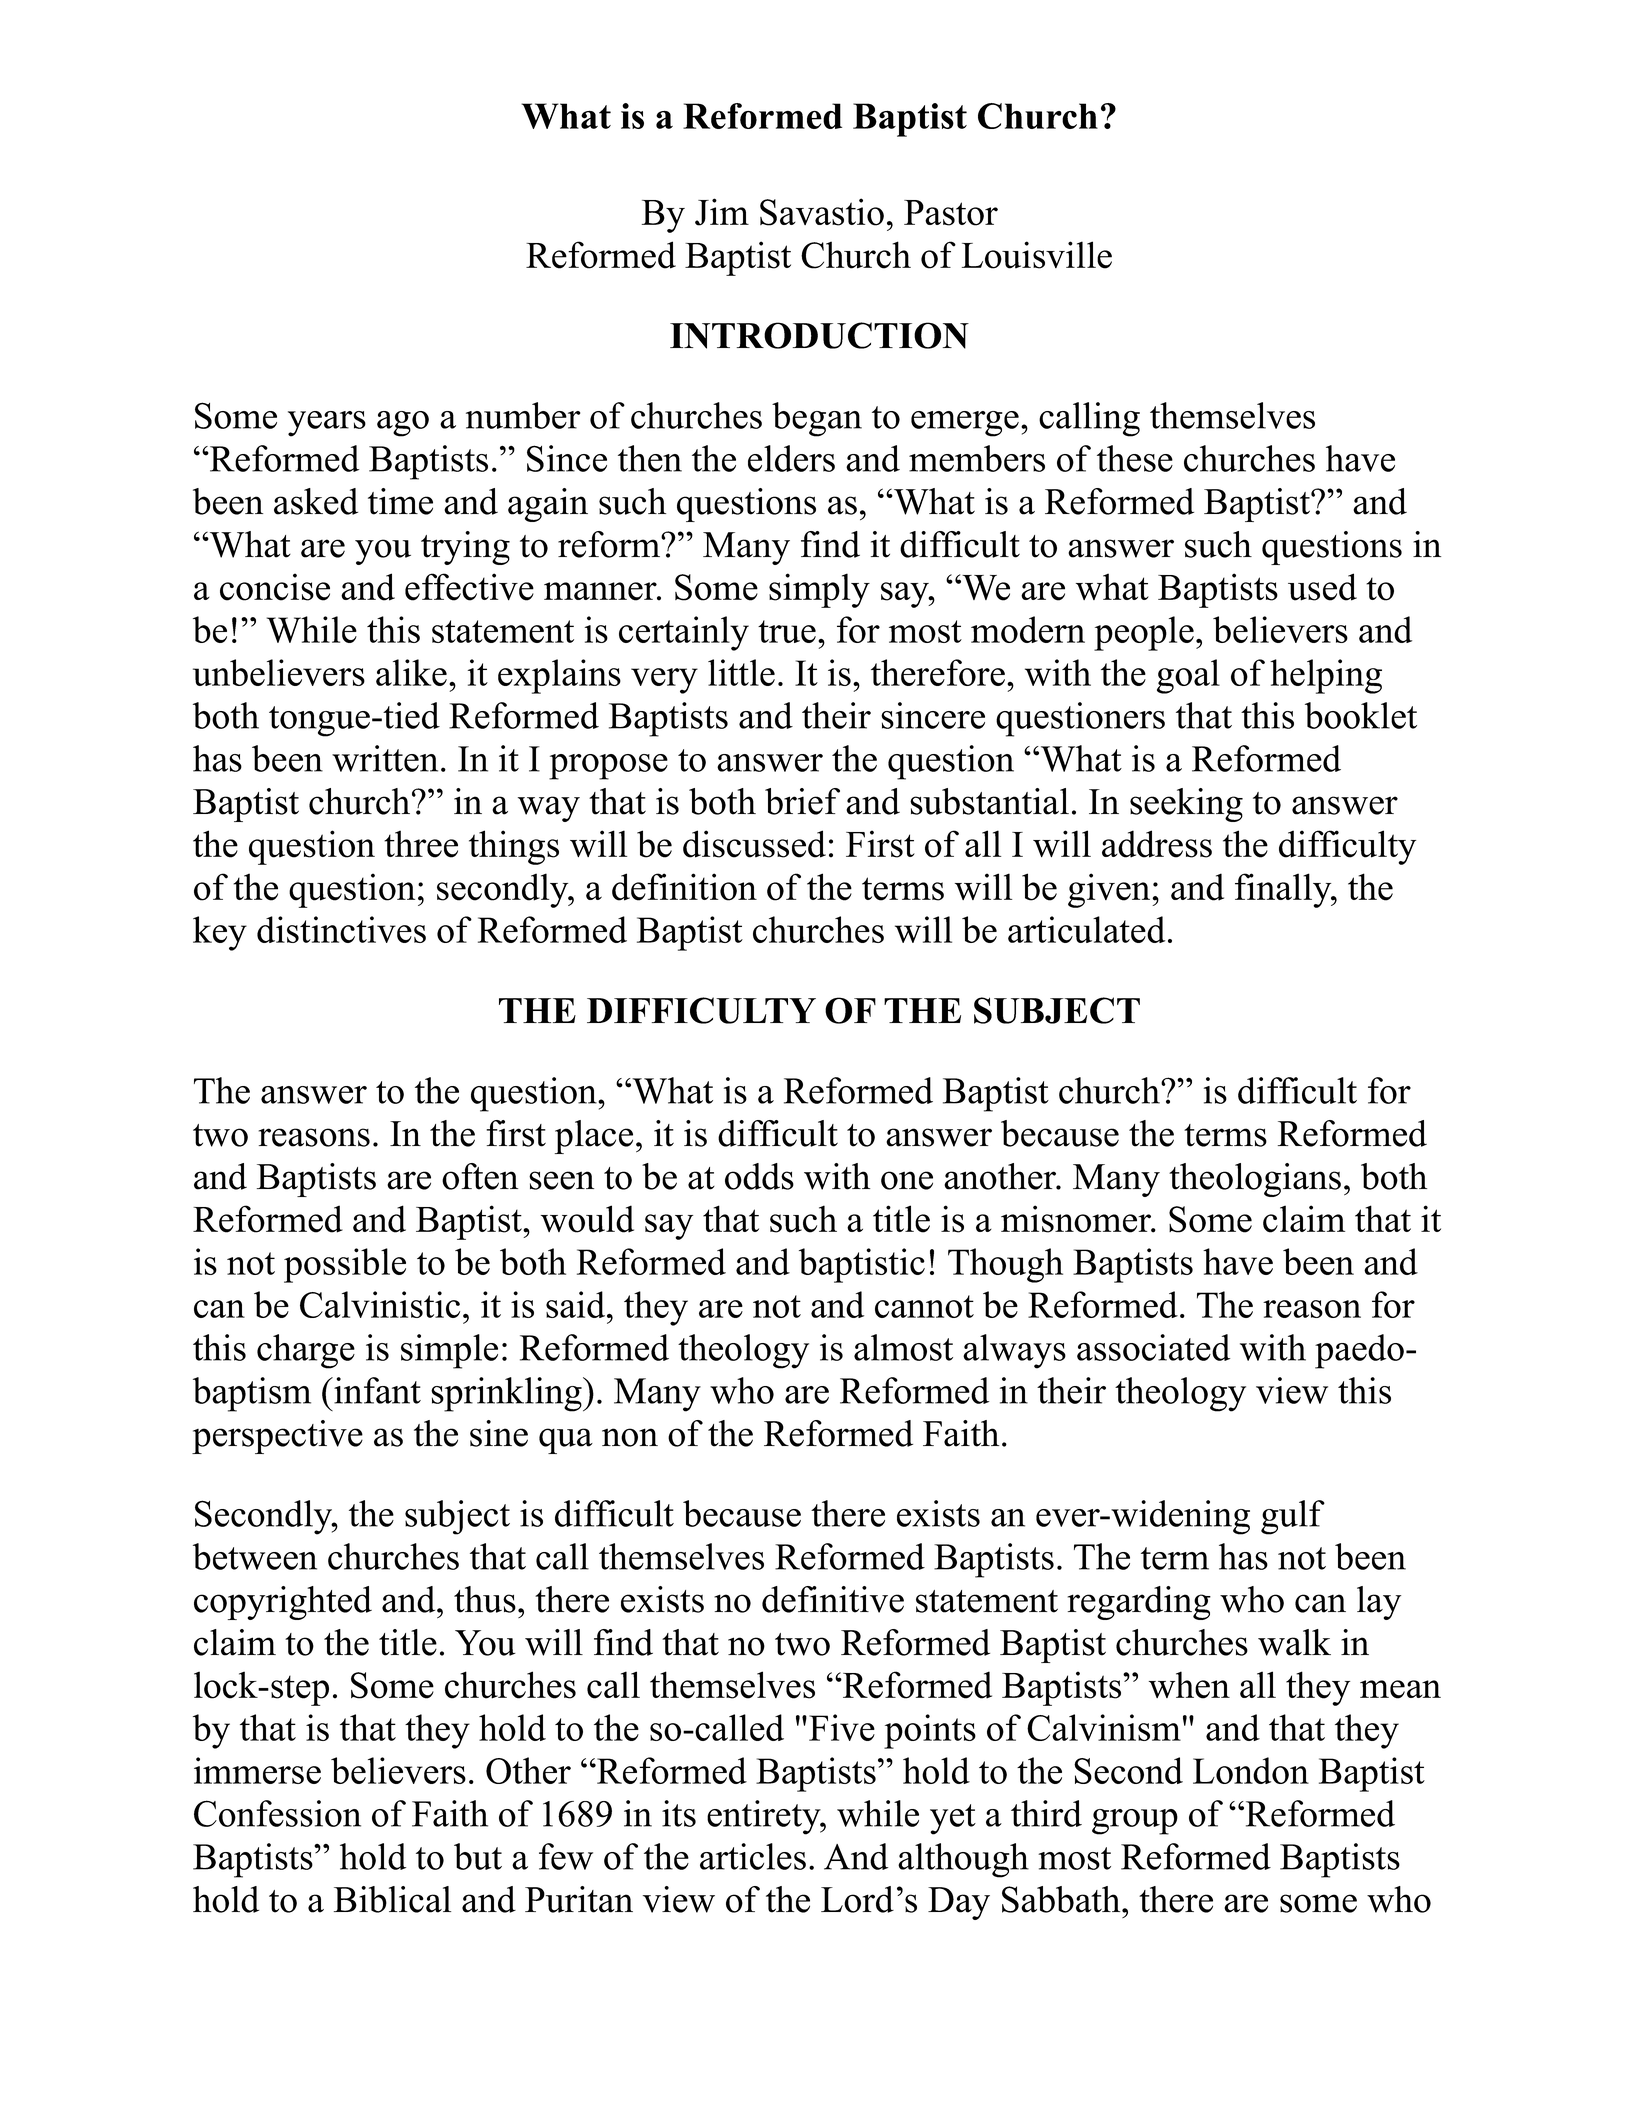 Image resolution: width=1639 pixels, height=2121 pixels. I want to click on odds, so click(759, 1176).
